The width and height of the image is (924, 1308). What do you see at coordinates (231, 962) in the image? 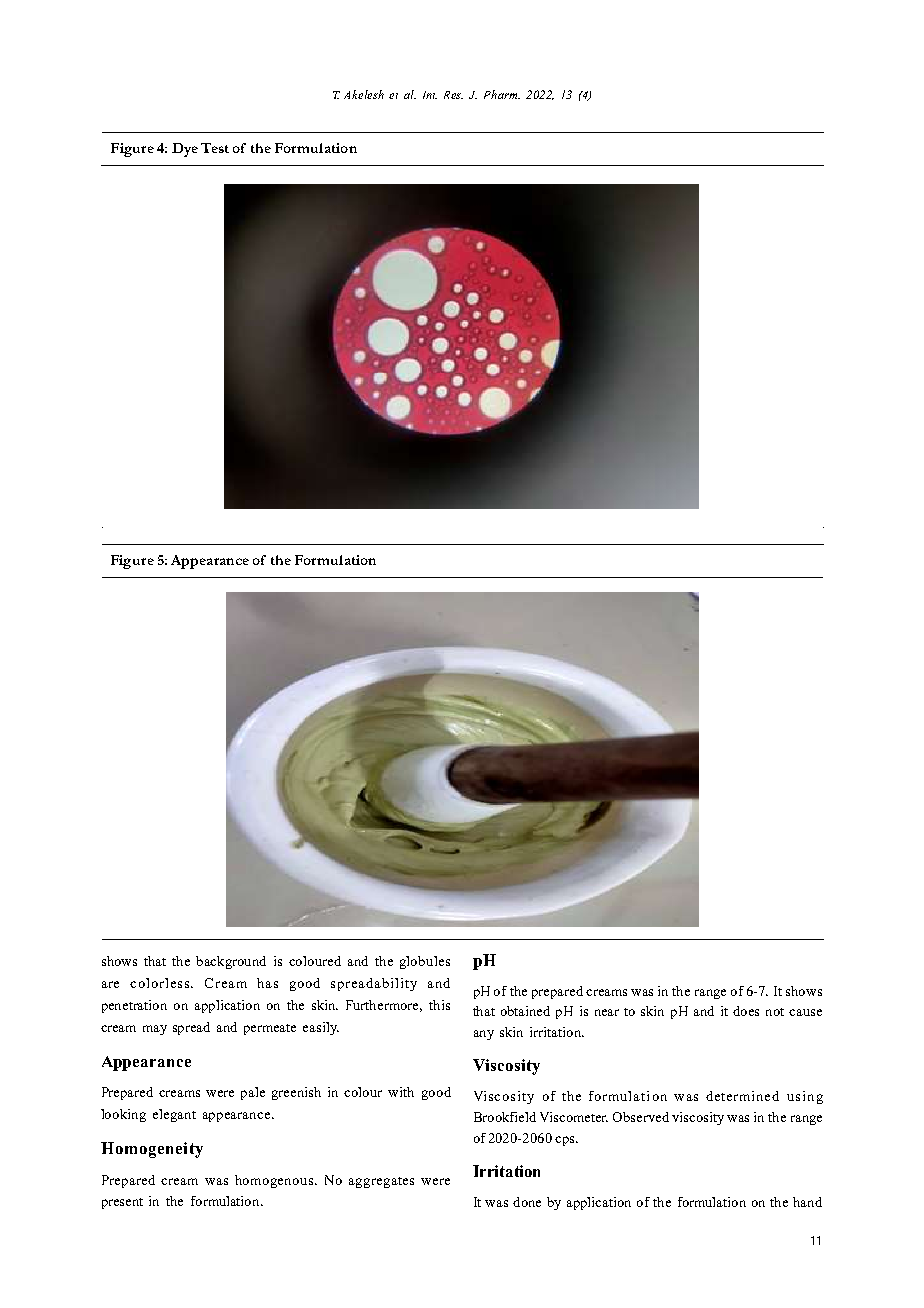
I see `background` at bounding box center [231, 962].
